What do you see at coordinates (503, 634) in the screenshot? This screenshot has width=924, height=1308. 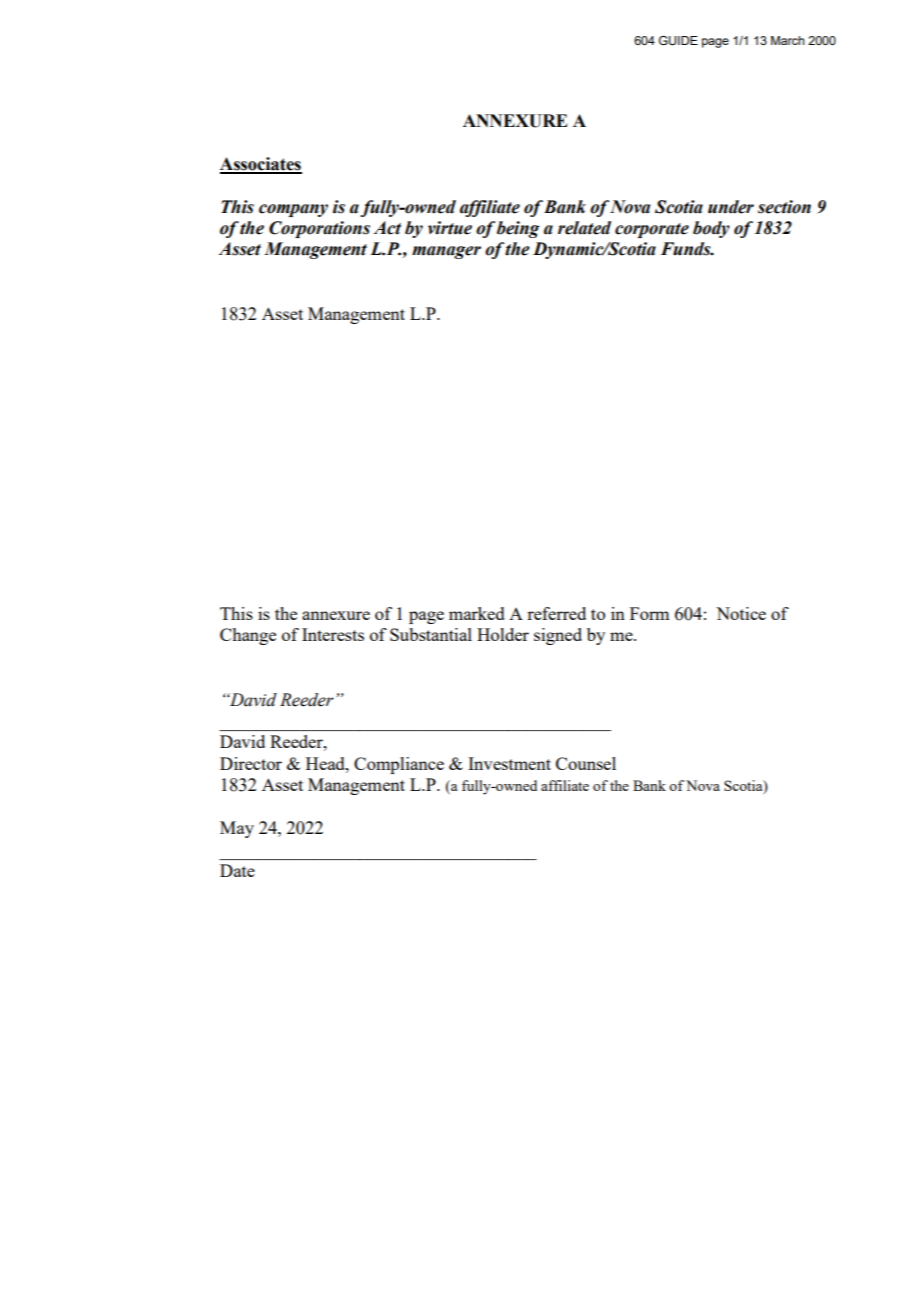 I see `Holder` at bounding box center [503, 634].
